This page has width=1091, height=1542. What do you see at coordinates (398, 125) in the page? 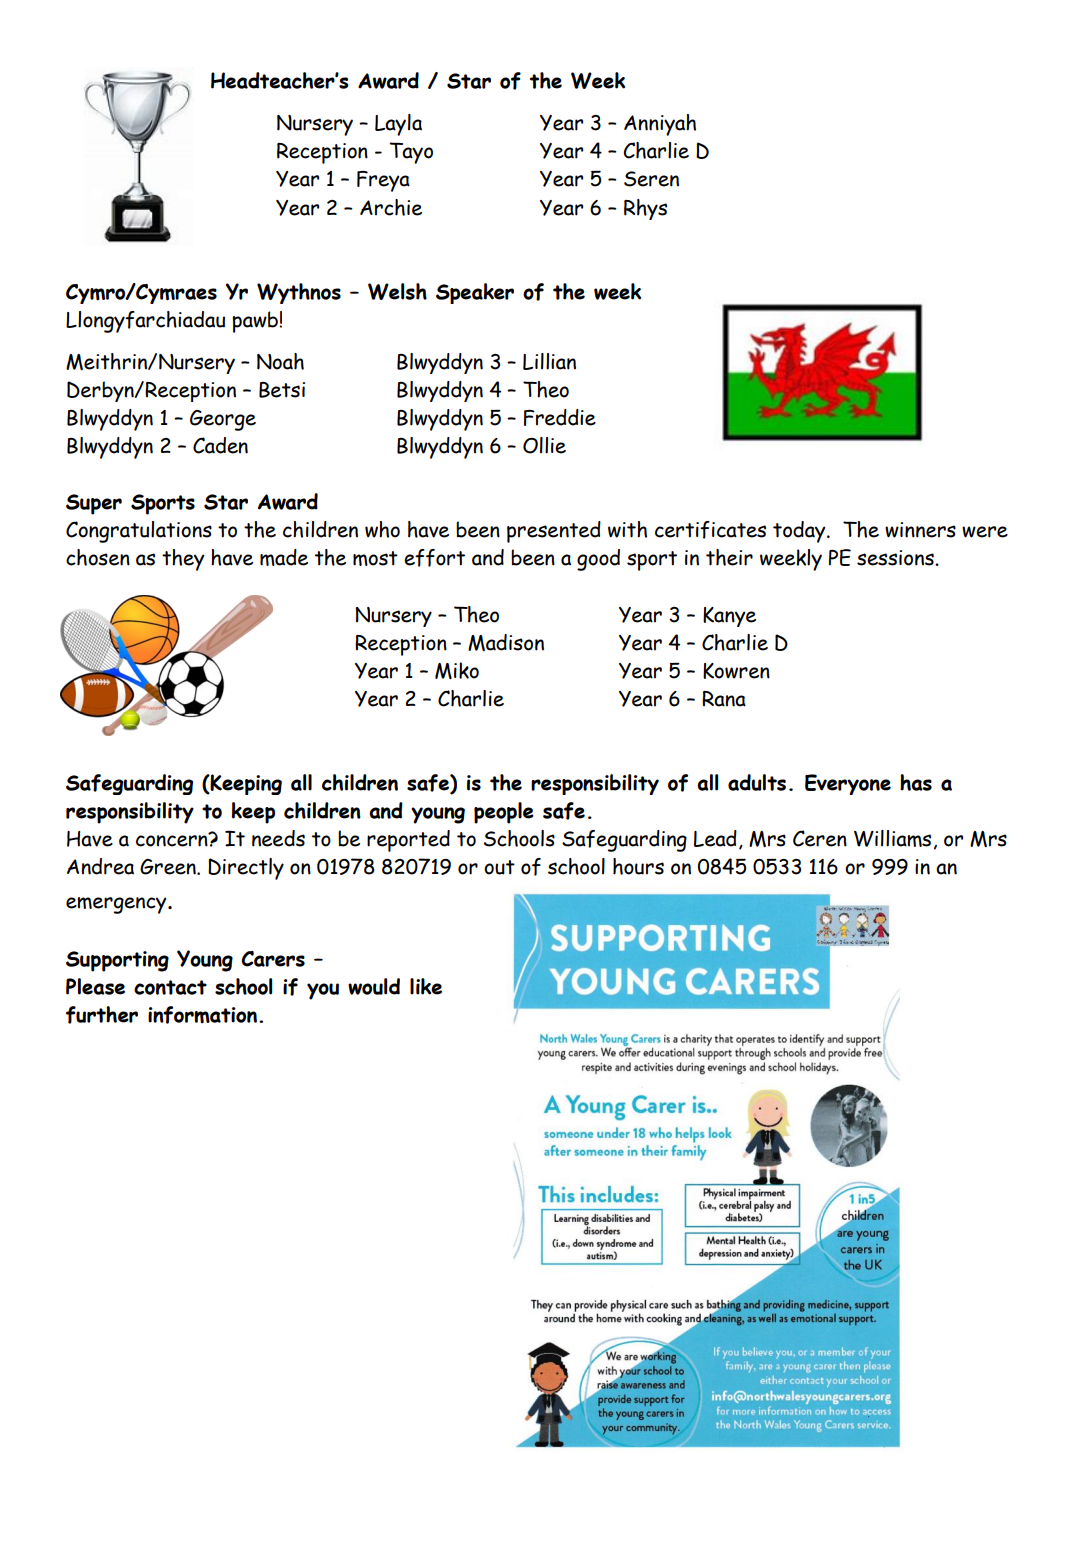
I see `Layla` at bounding box center [398, 125].
